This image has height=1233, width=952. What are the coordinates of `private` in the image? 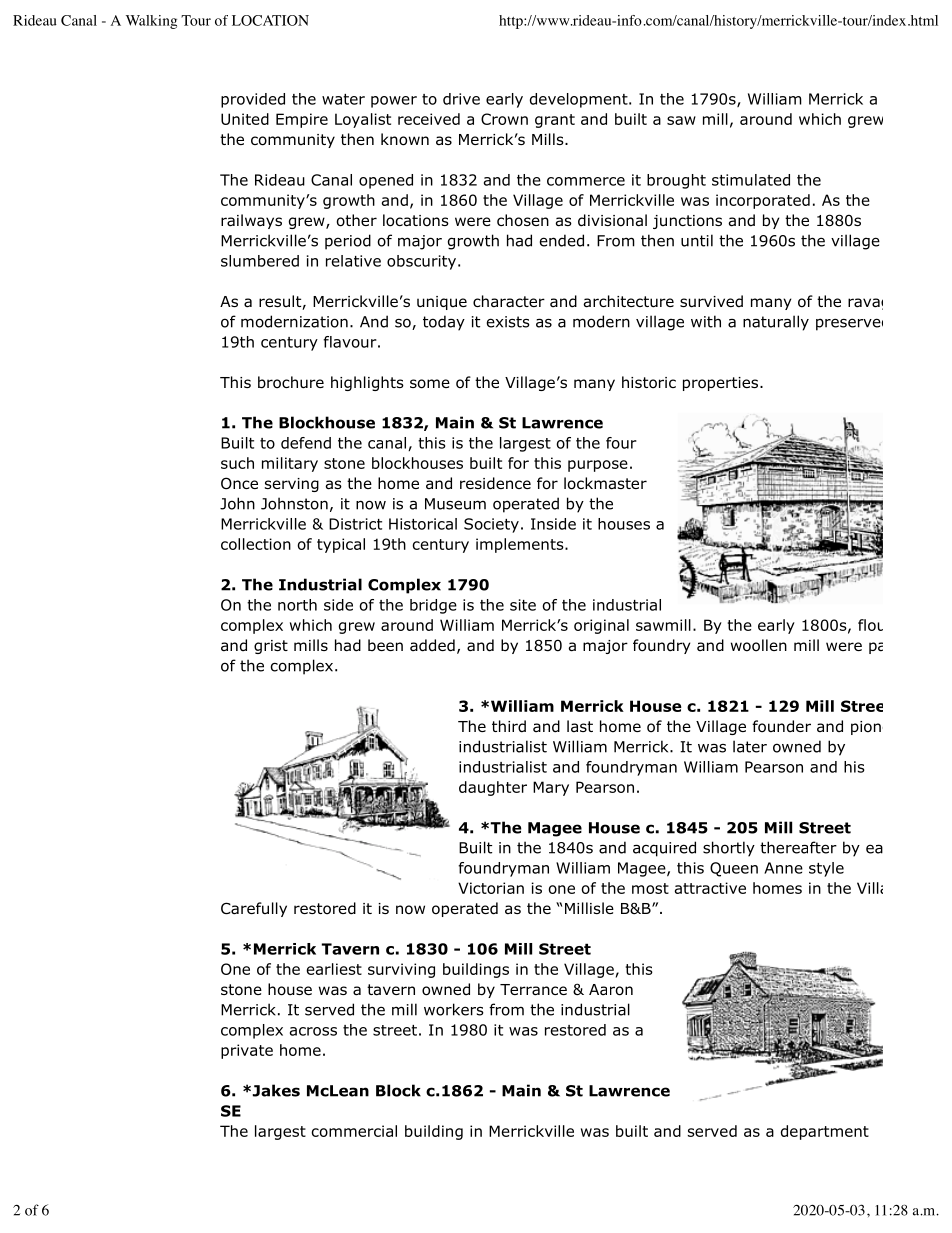 It's located at (247, 1051).
